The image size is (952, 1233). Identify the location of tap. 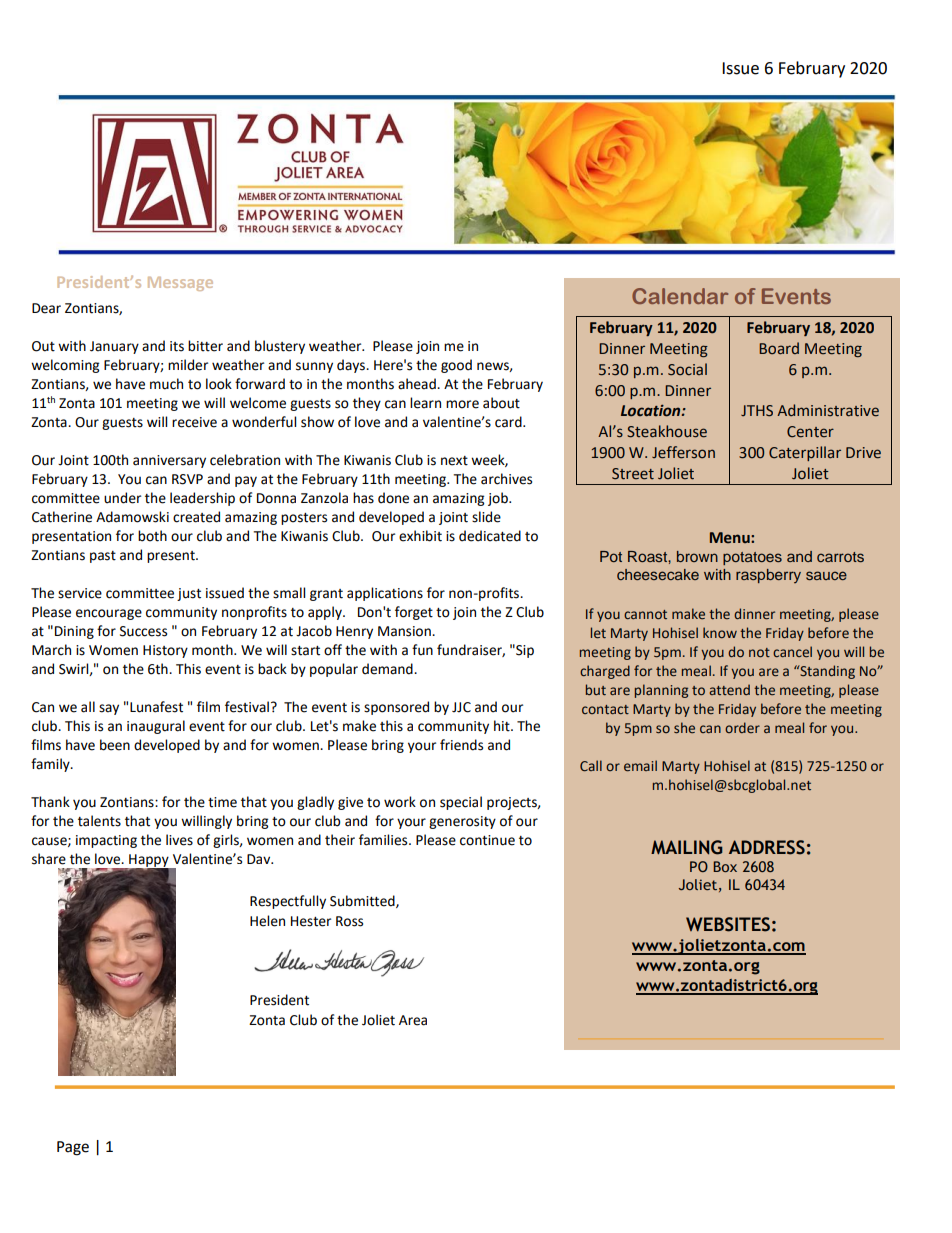
(128, 914).
